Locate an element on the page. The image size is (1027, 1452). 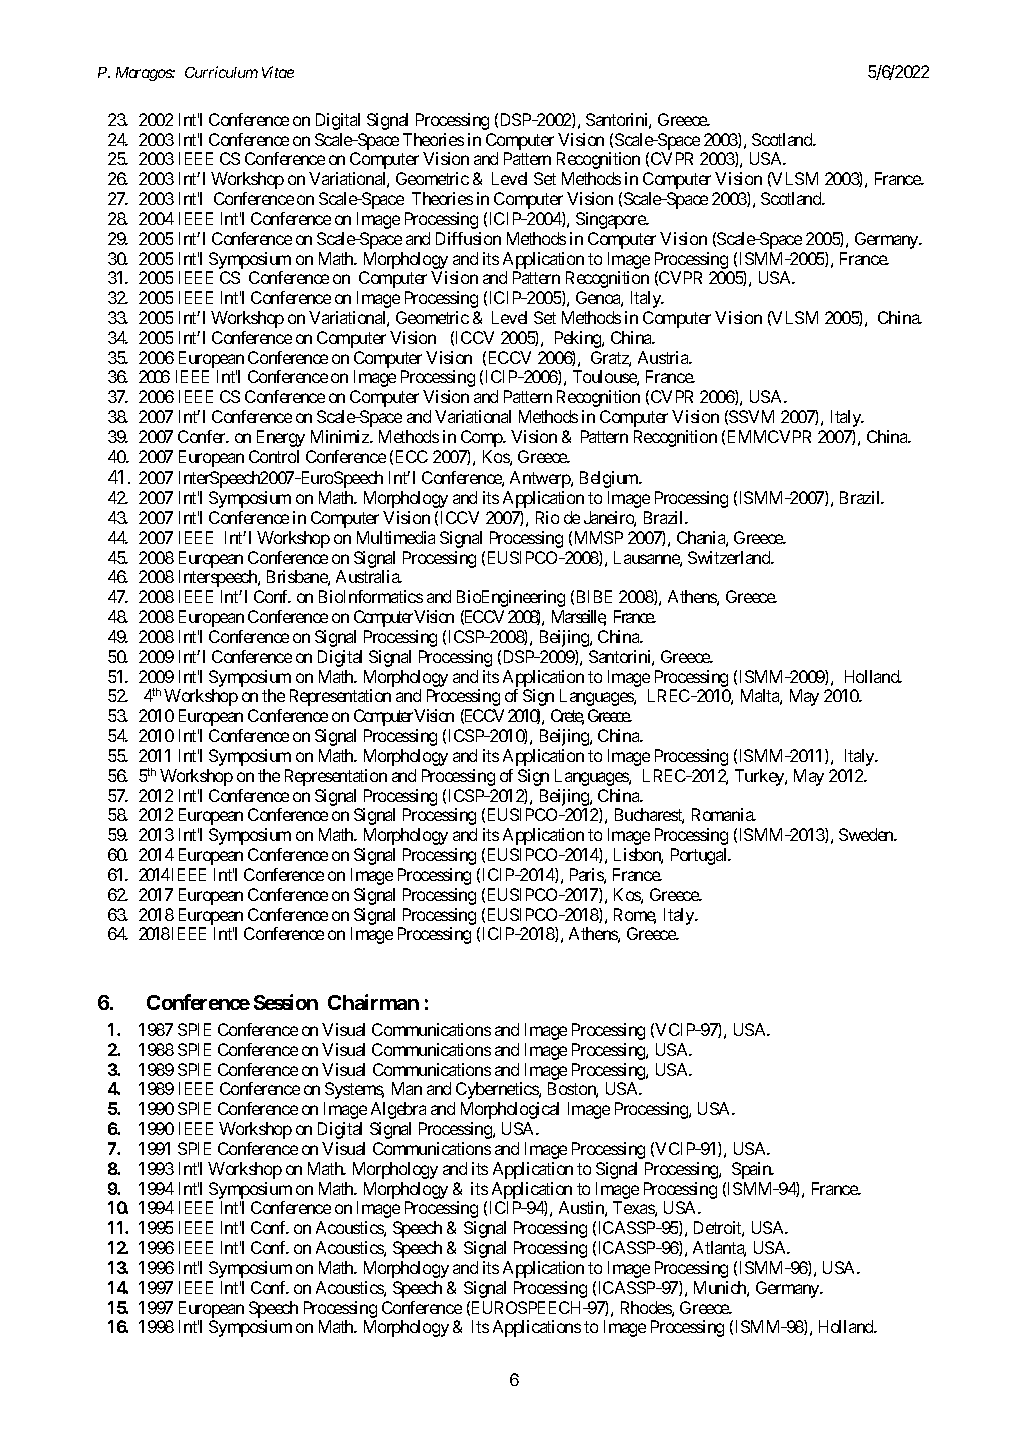
Vitae is located at coordinates (278, 72).
